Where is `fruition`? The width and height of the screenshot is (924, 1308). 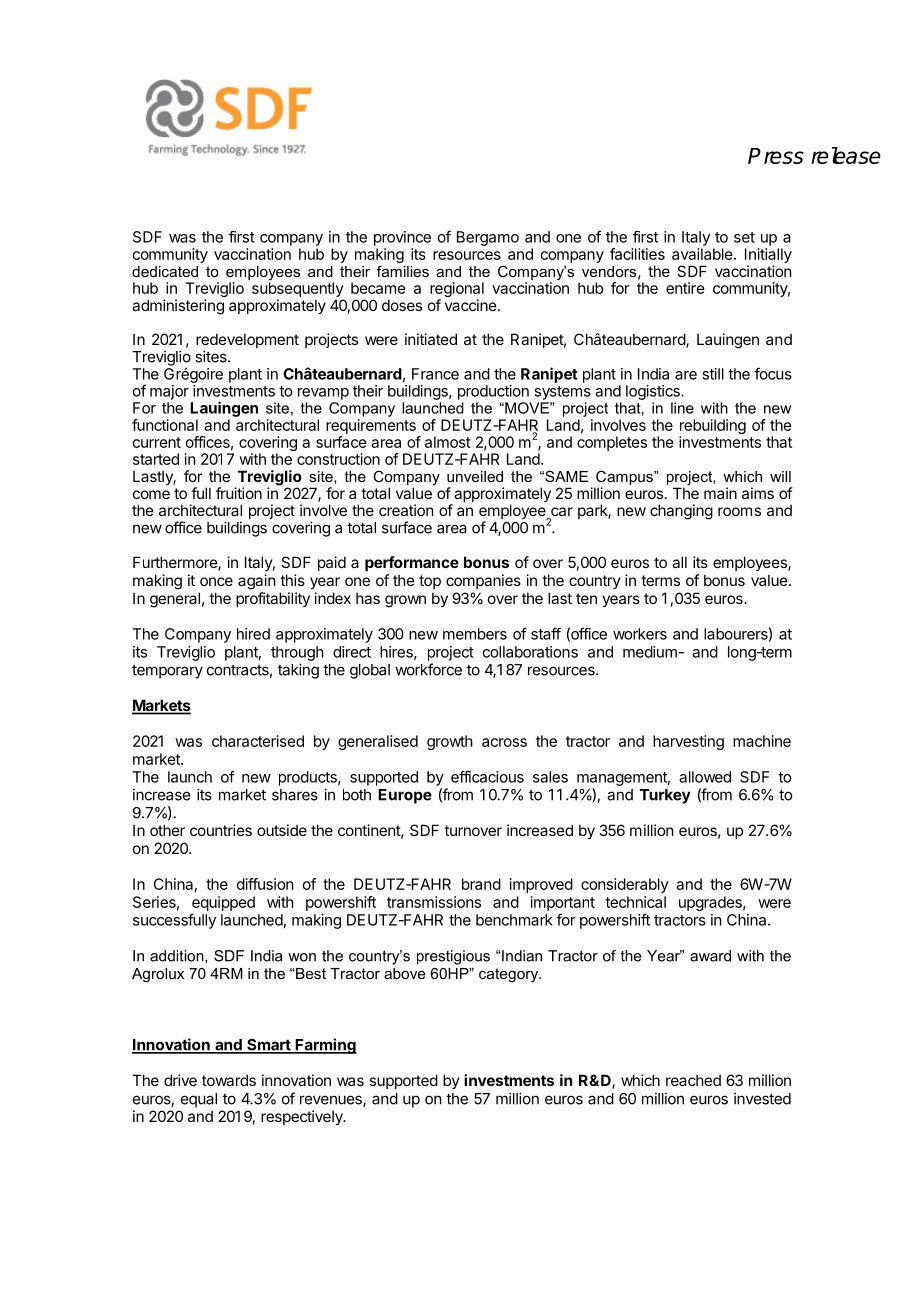
fruition is located at coordinates (239, 493).
